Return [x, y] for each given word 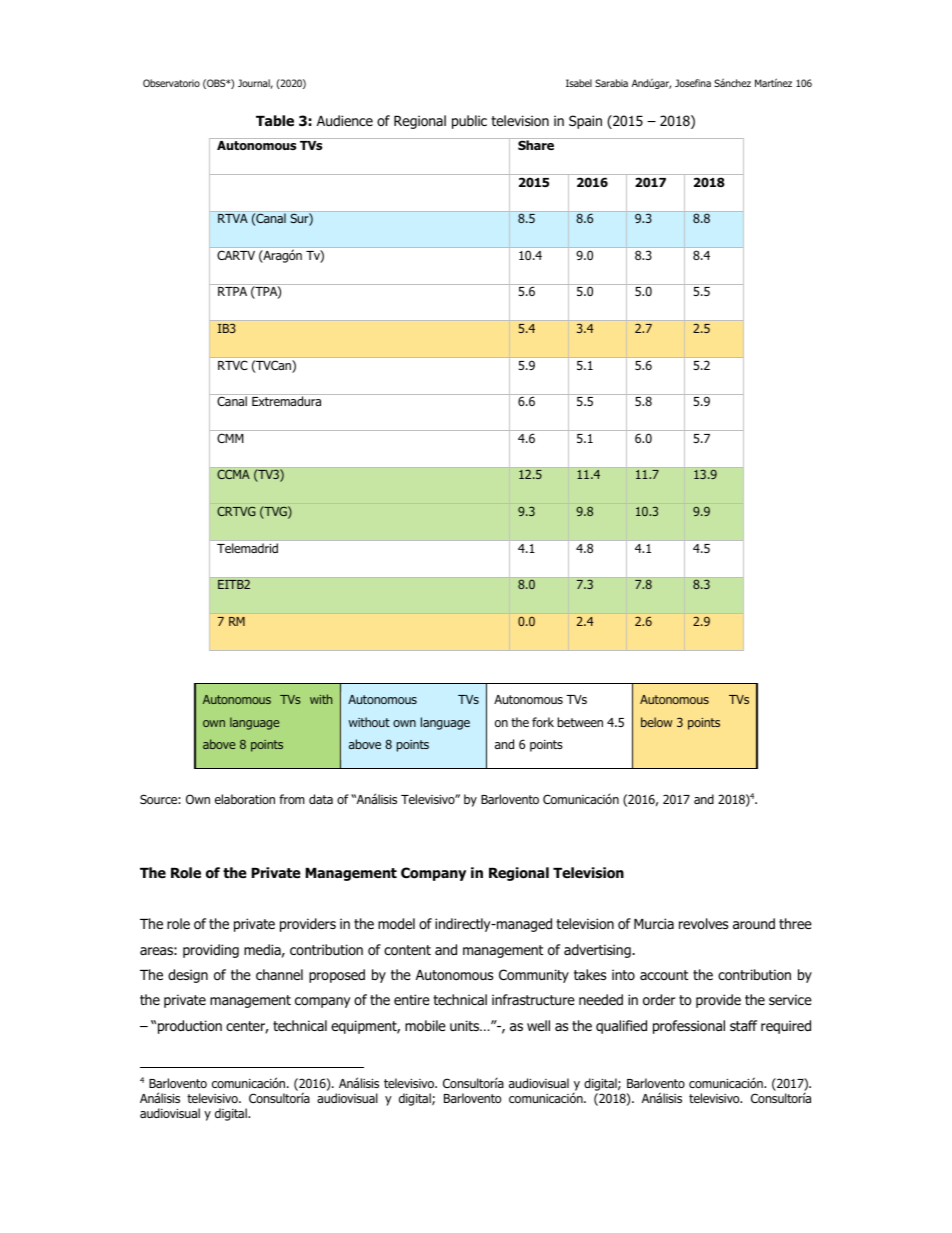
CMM [230, 438]
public [469, 122]
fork [543, 722]
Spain [585, 122]
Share [536, 145]
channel [279, 974]
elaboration [245, 799]
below [656, 722]
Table [275, 120]
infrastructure [533, 999]
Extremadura [286, 401]
